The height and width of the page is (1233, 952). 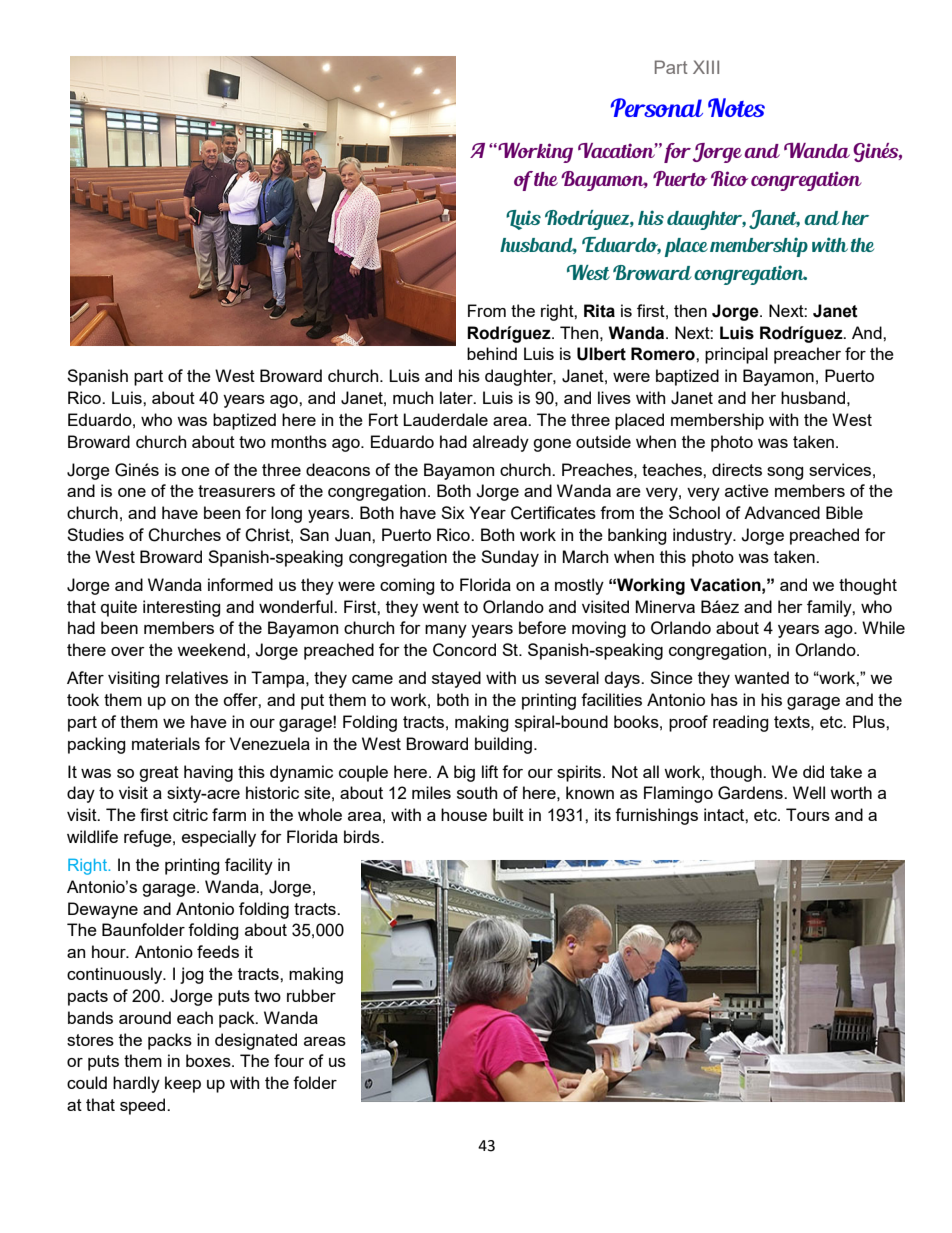 I want to click on Studies, so click(x=95, y=534).
